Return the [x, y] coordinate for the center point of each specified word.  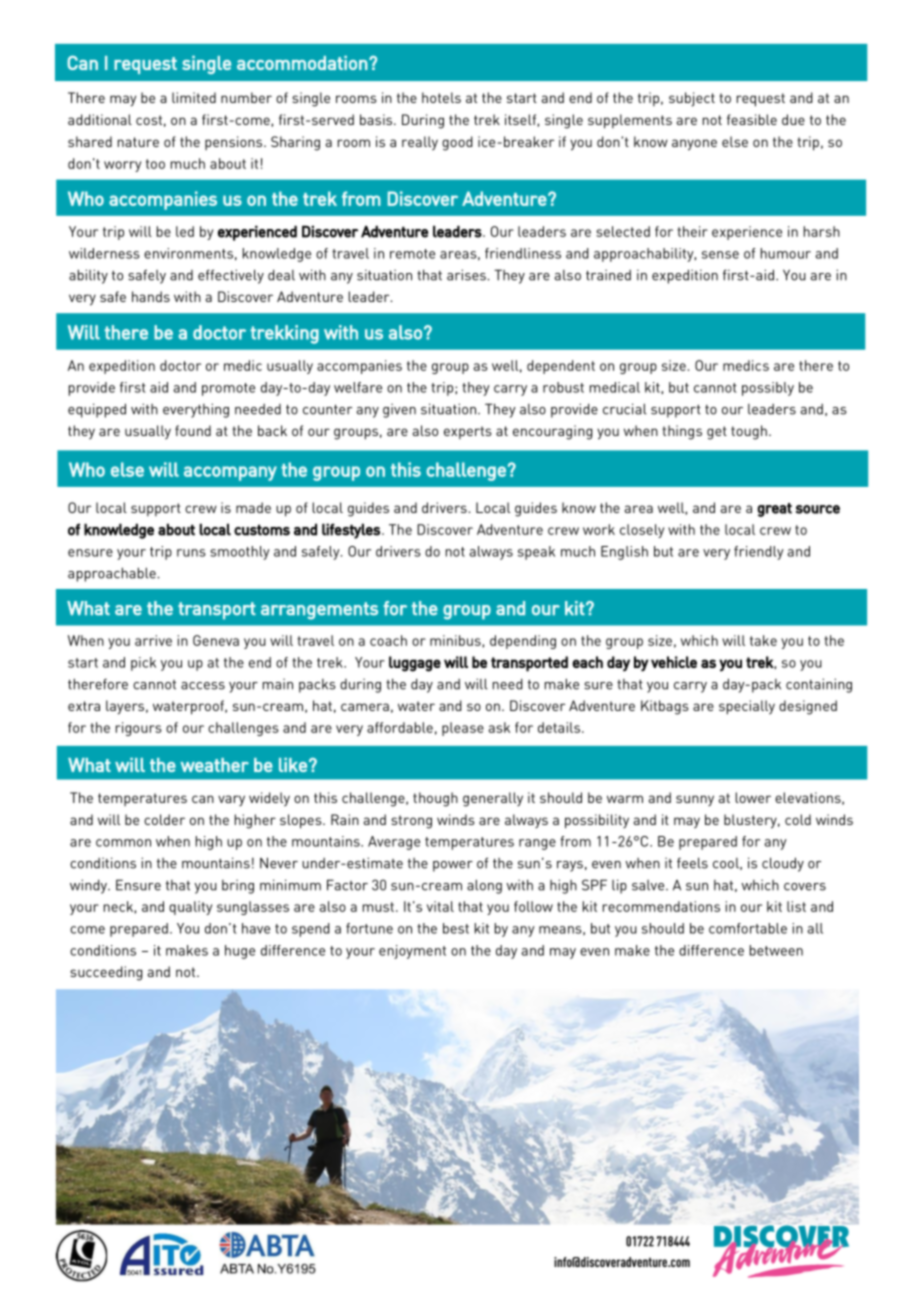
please [463, 729]
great [774, 510]
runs [191, 553]
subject [692, 99]
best [456, 928]
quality [190, 908]
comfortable [748, 928]
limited [194, 97]
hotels [441, 97]
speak [536, 553]
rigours [139, 729]
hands [151, 296]
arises [467, 275]
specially [747, 707]
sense [720, 255]
